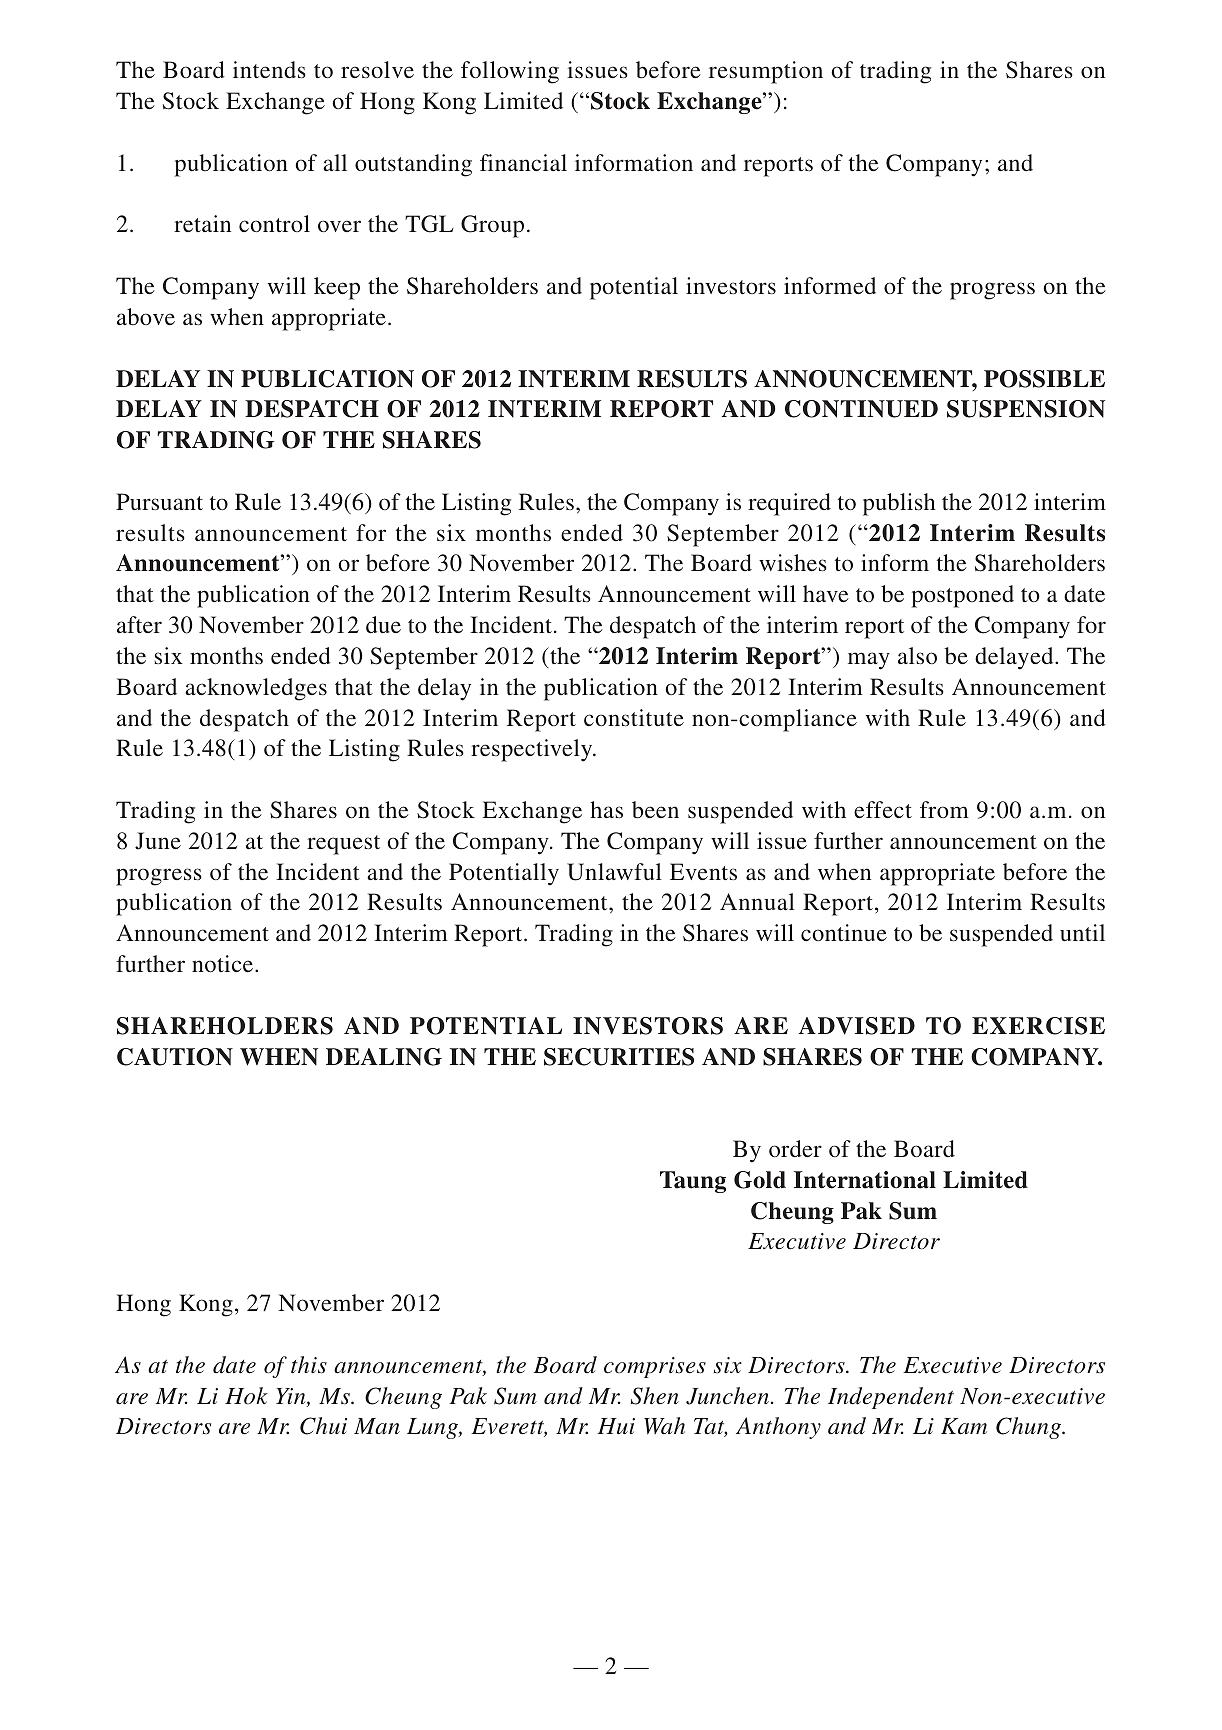  What do you see at coordinates (256, 689) in the screenshot?
I see `acknowledges` at bounding box center [256, 689].
